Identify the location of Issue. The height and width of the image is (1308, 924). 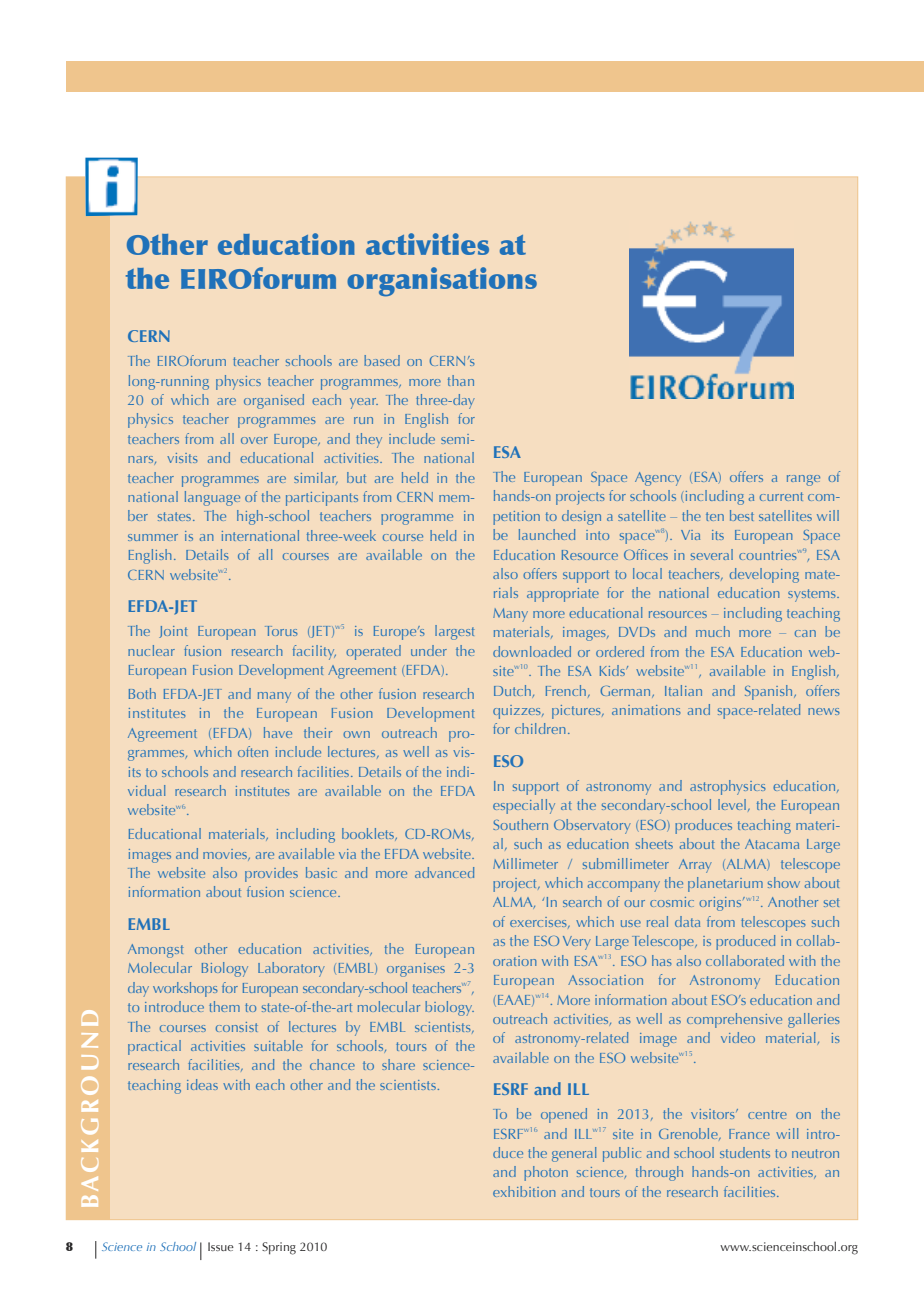
(221, 1246).
